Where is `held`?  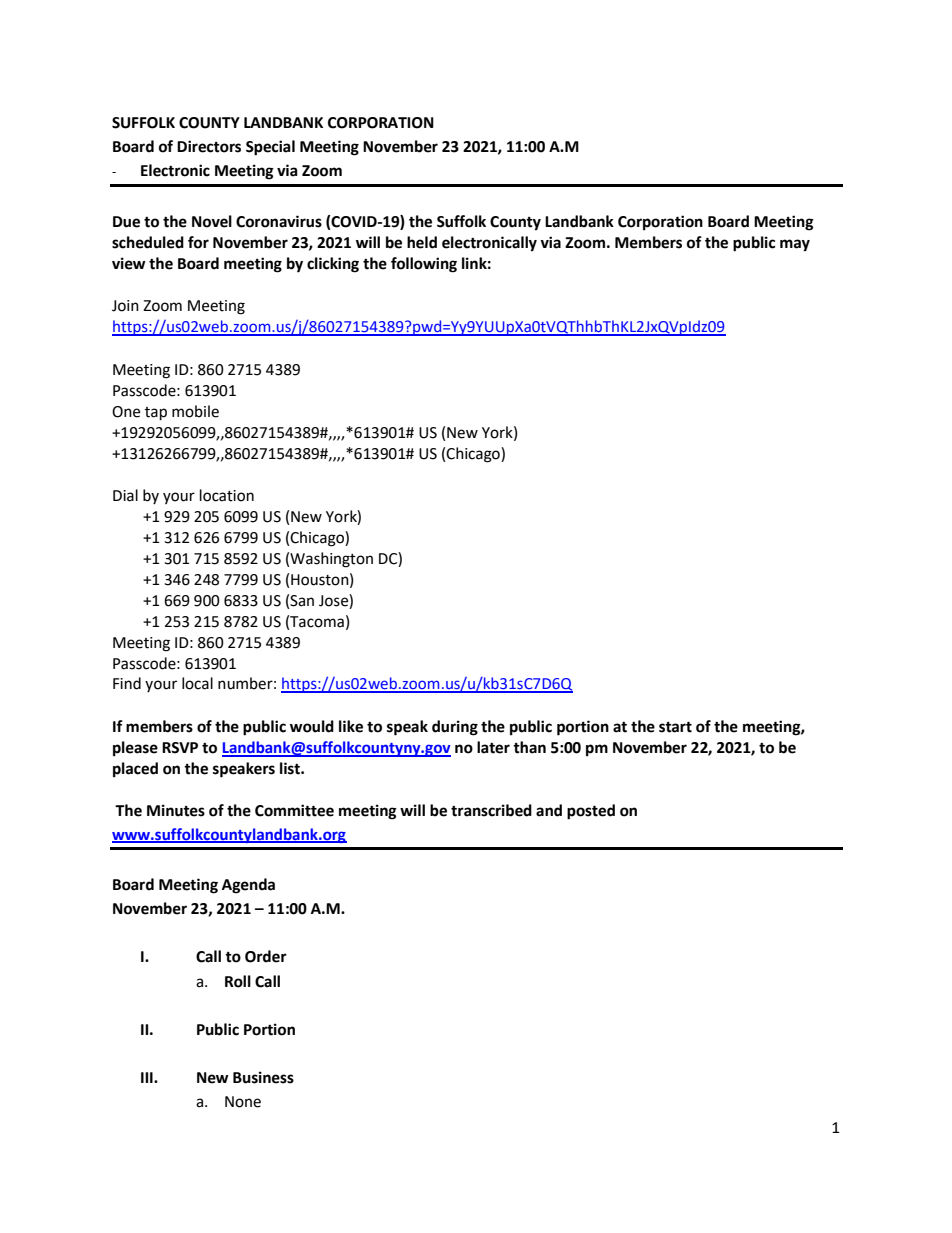
held is located at coordinates (422, 242).
